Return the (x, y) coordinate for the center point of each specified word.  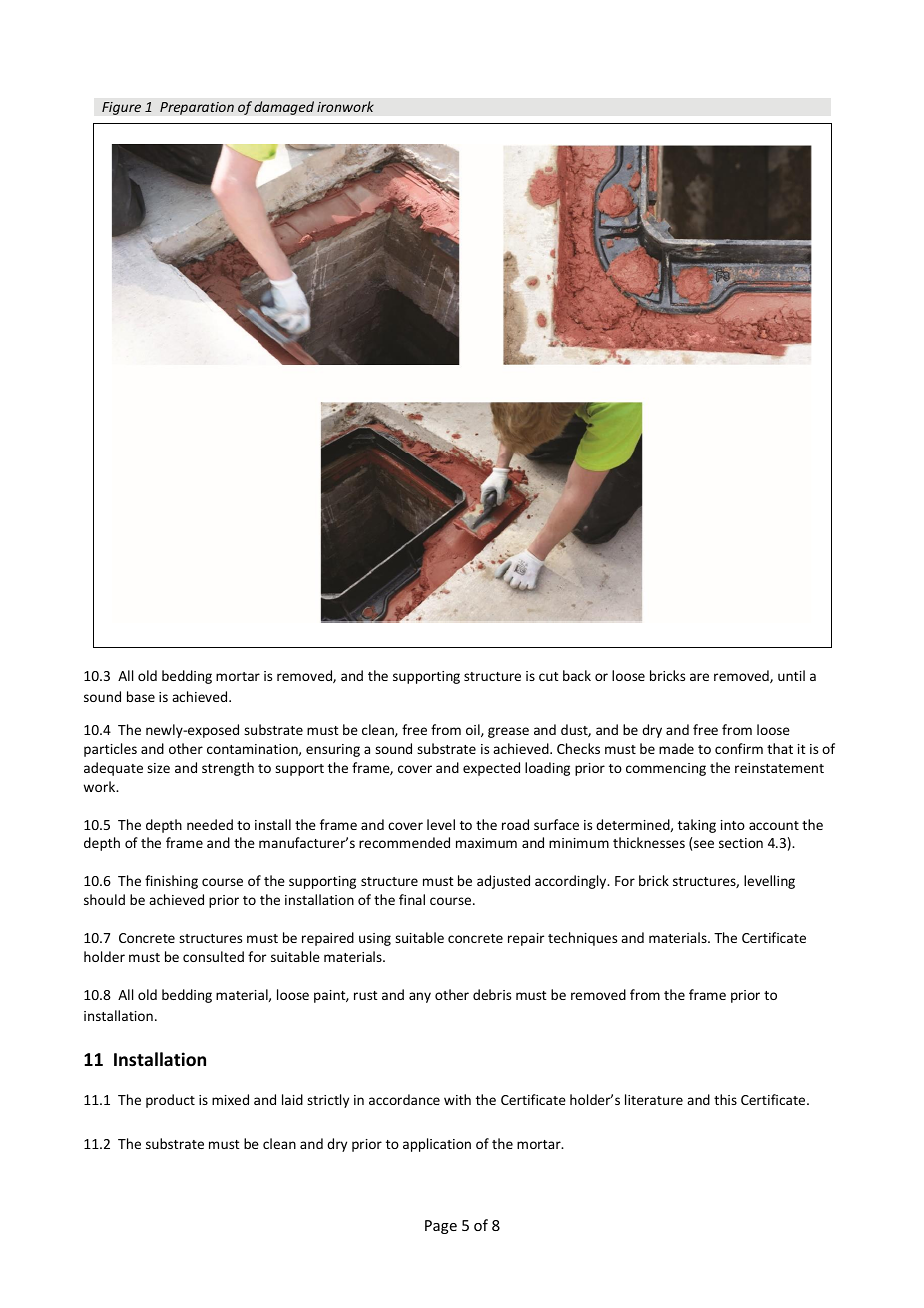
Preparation (197, 108)
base (141, 696)
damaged (284, 108)
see (704, 844)
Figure (121, 108)
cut (549, 676)
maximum (486, 843)
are (699, 677)
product (170, 1101)
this (725, 1099)
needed (210, 824)
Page (441, 1227)
